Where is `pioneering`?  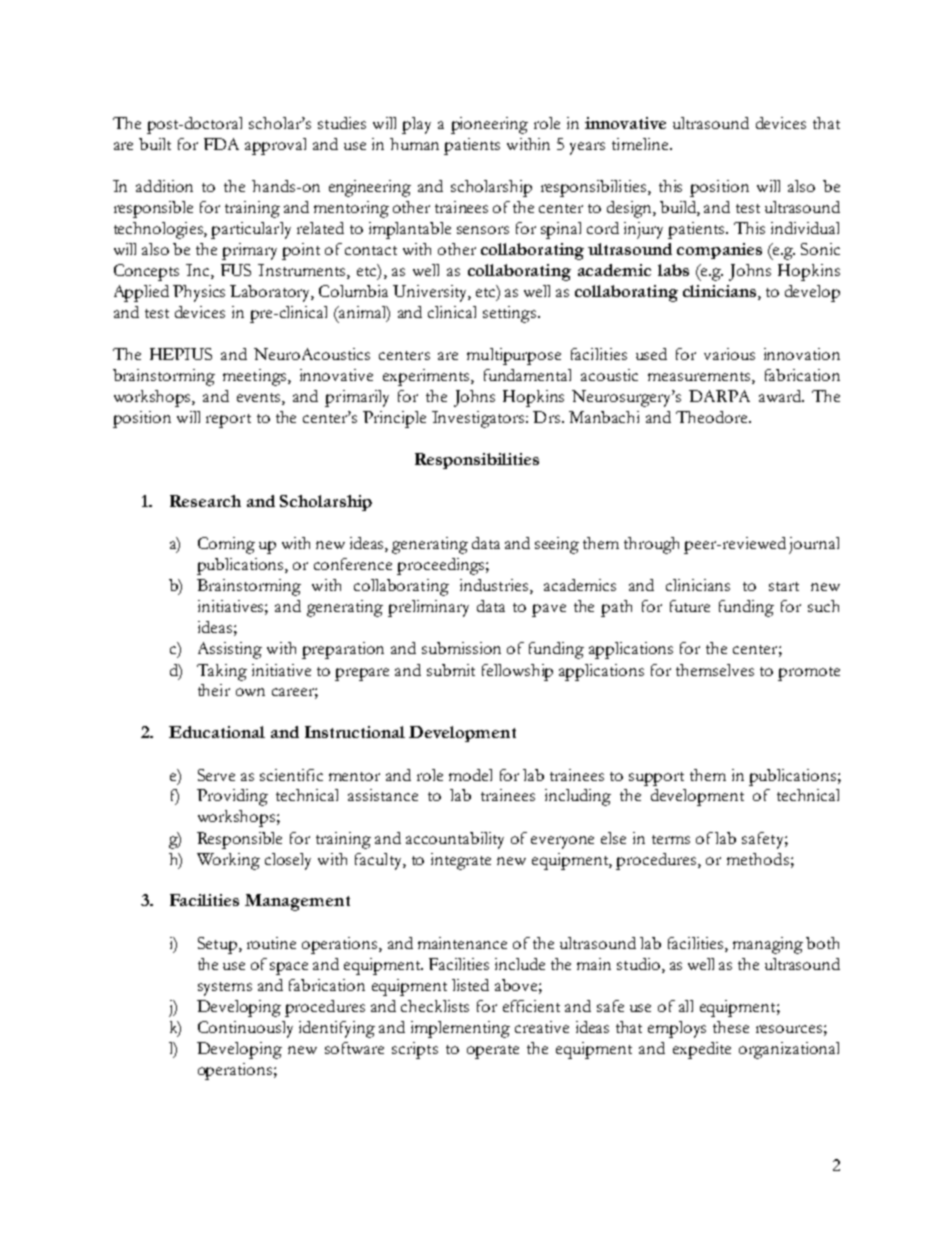
pioneering is located at coordinates (489, 125).
